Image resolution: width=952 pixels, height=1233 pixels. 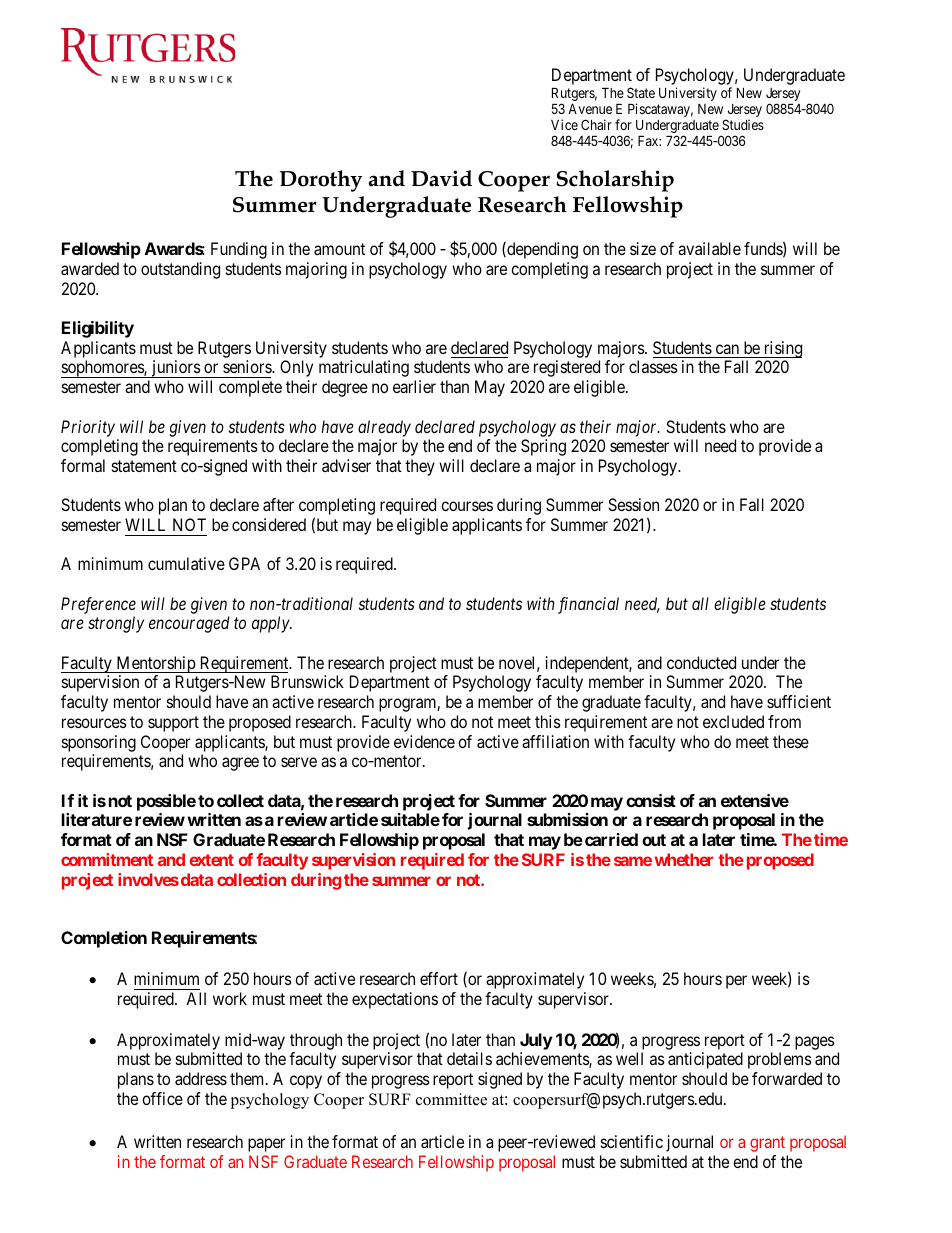 I want to click on encouraged, so click(x=189, y=624).
